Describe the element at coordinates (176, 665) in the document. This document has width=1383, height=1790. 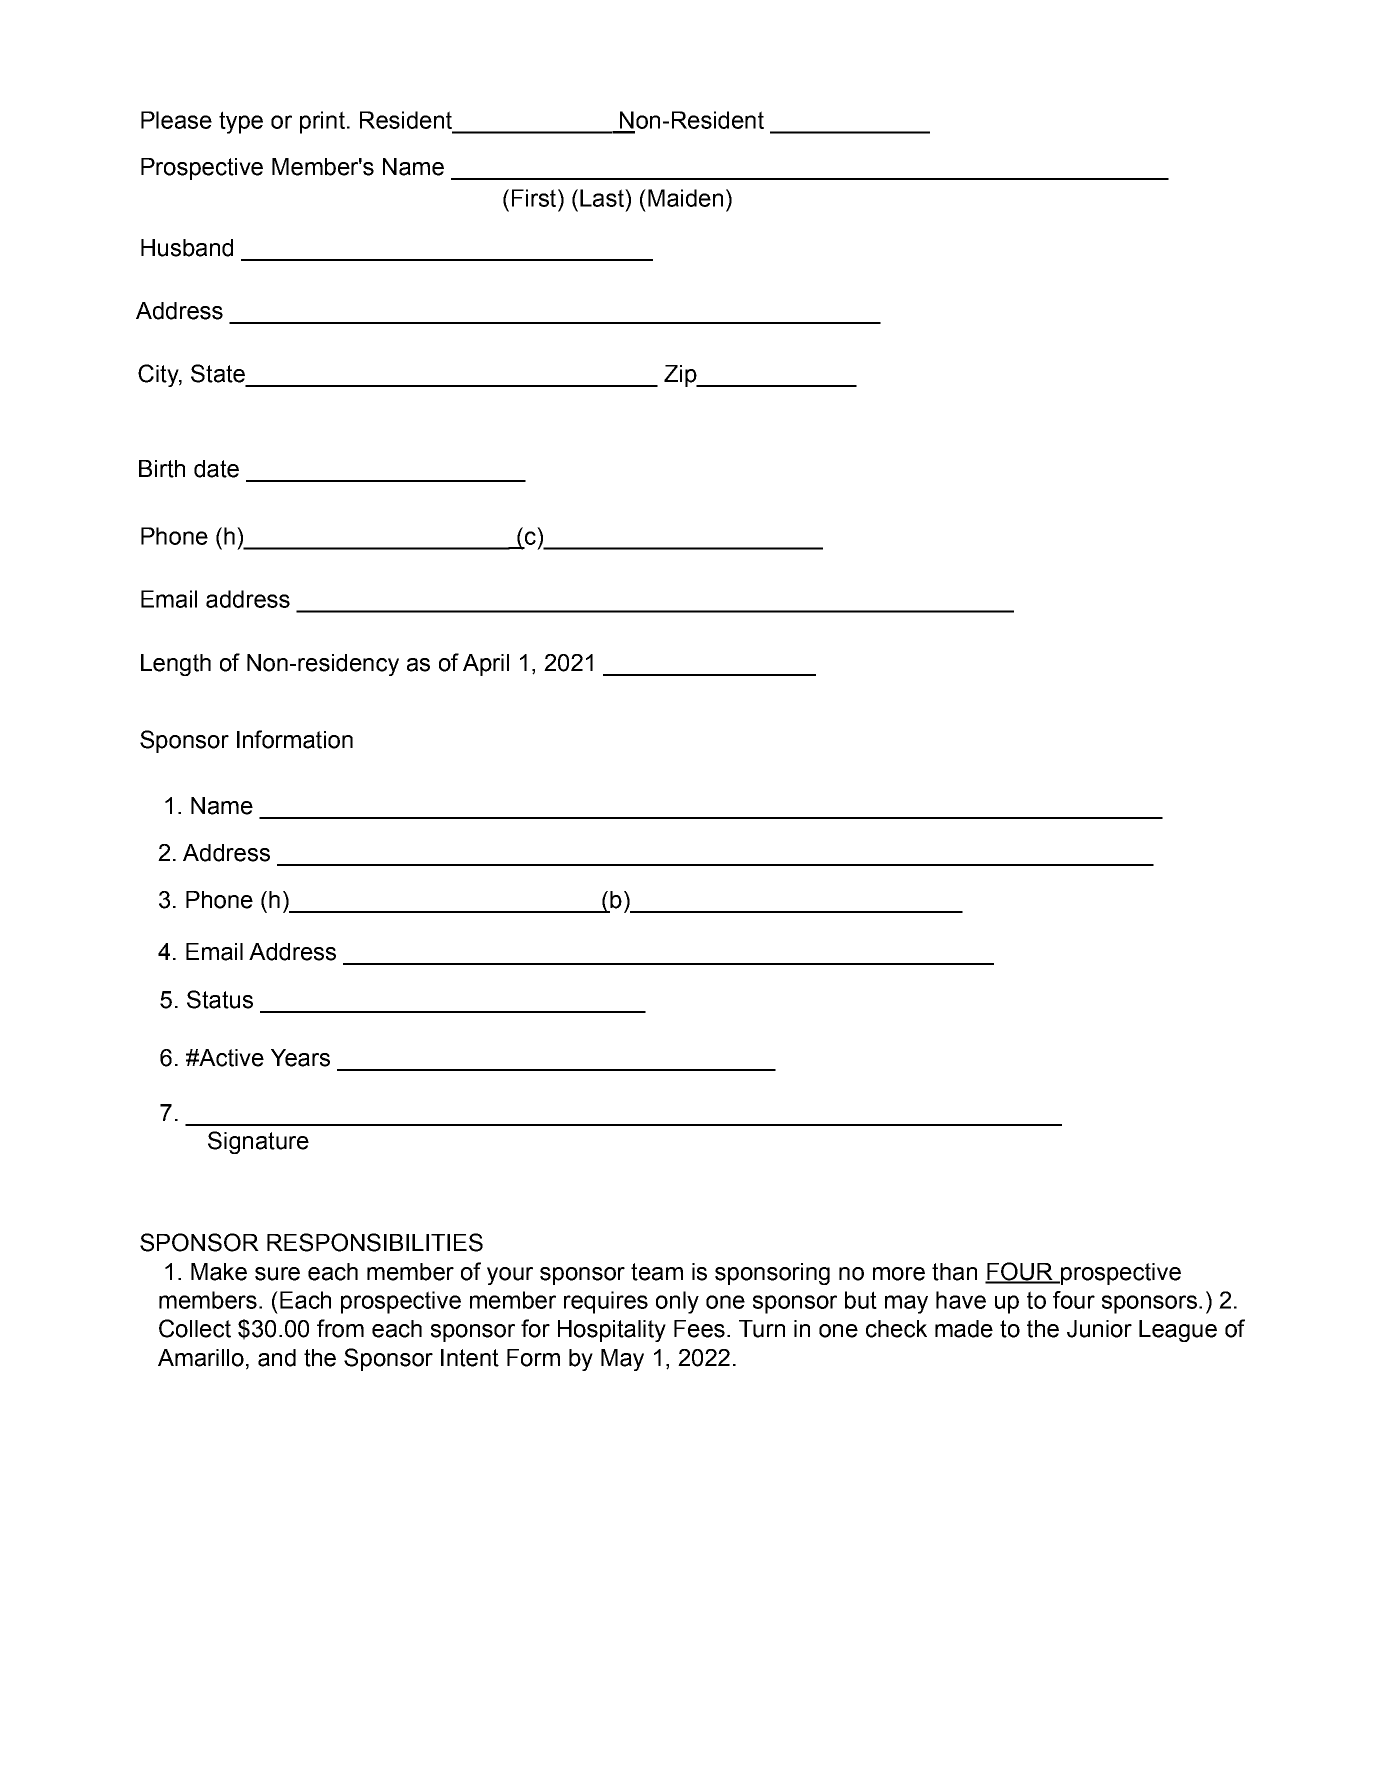
I see `Length` at that location.
